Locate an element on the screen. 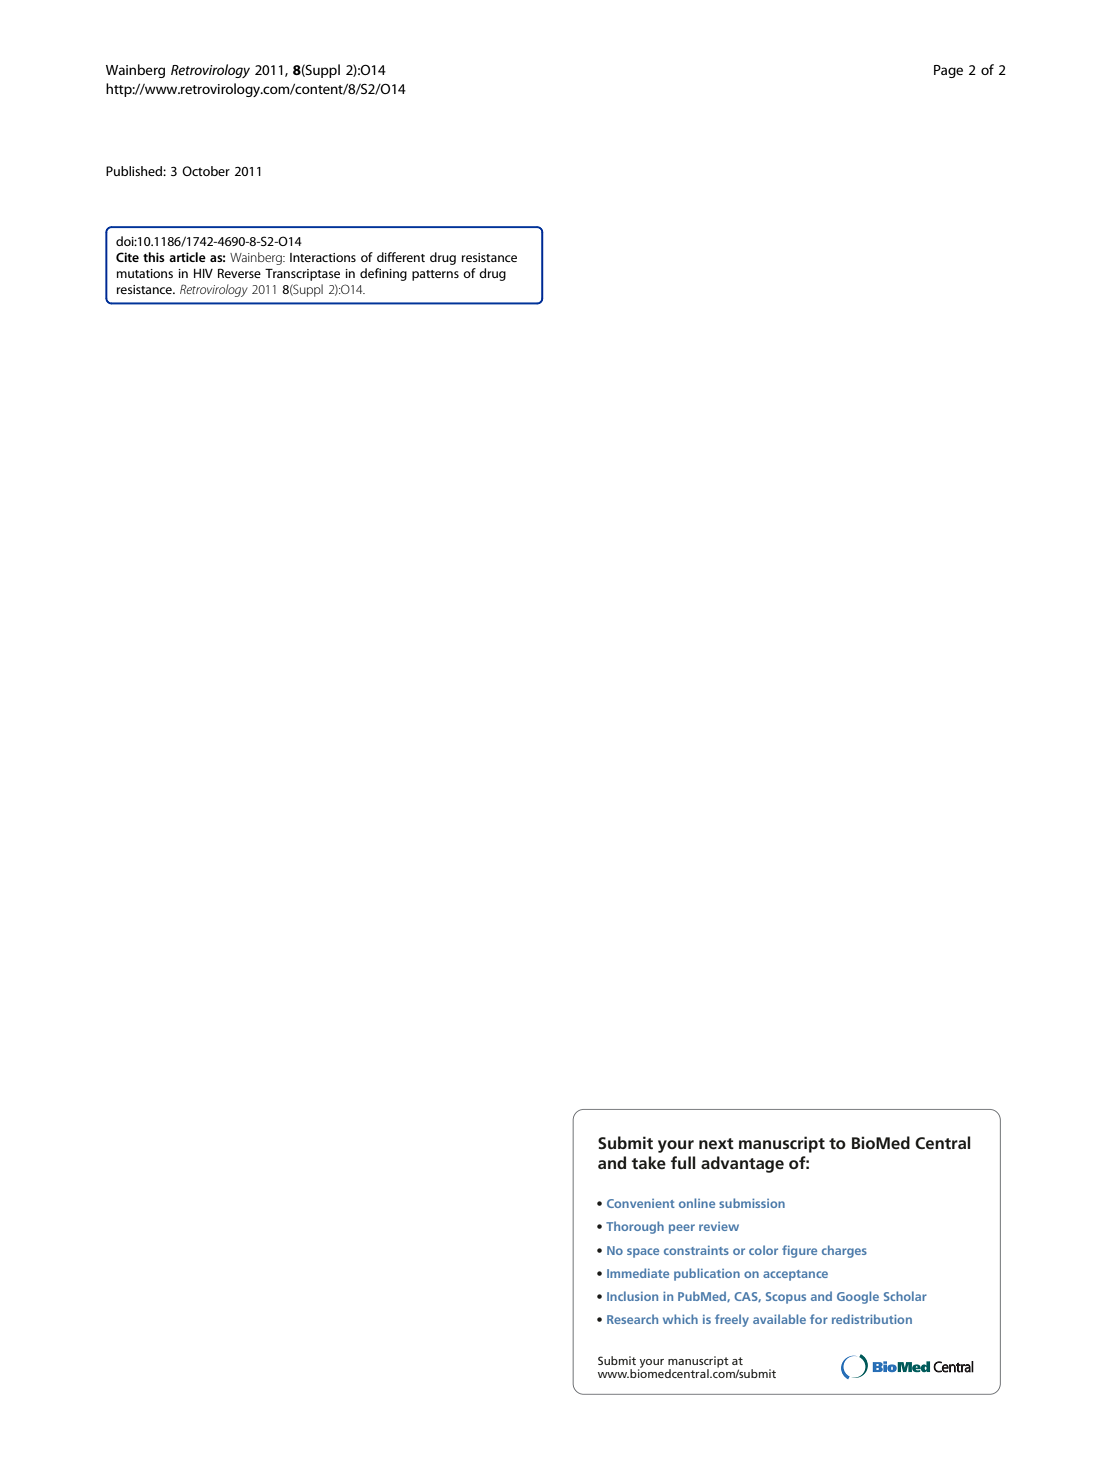  Transcriptase is located at coordinates (302, 275).
